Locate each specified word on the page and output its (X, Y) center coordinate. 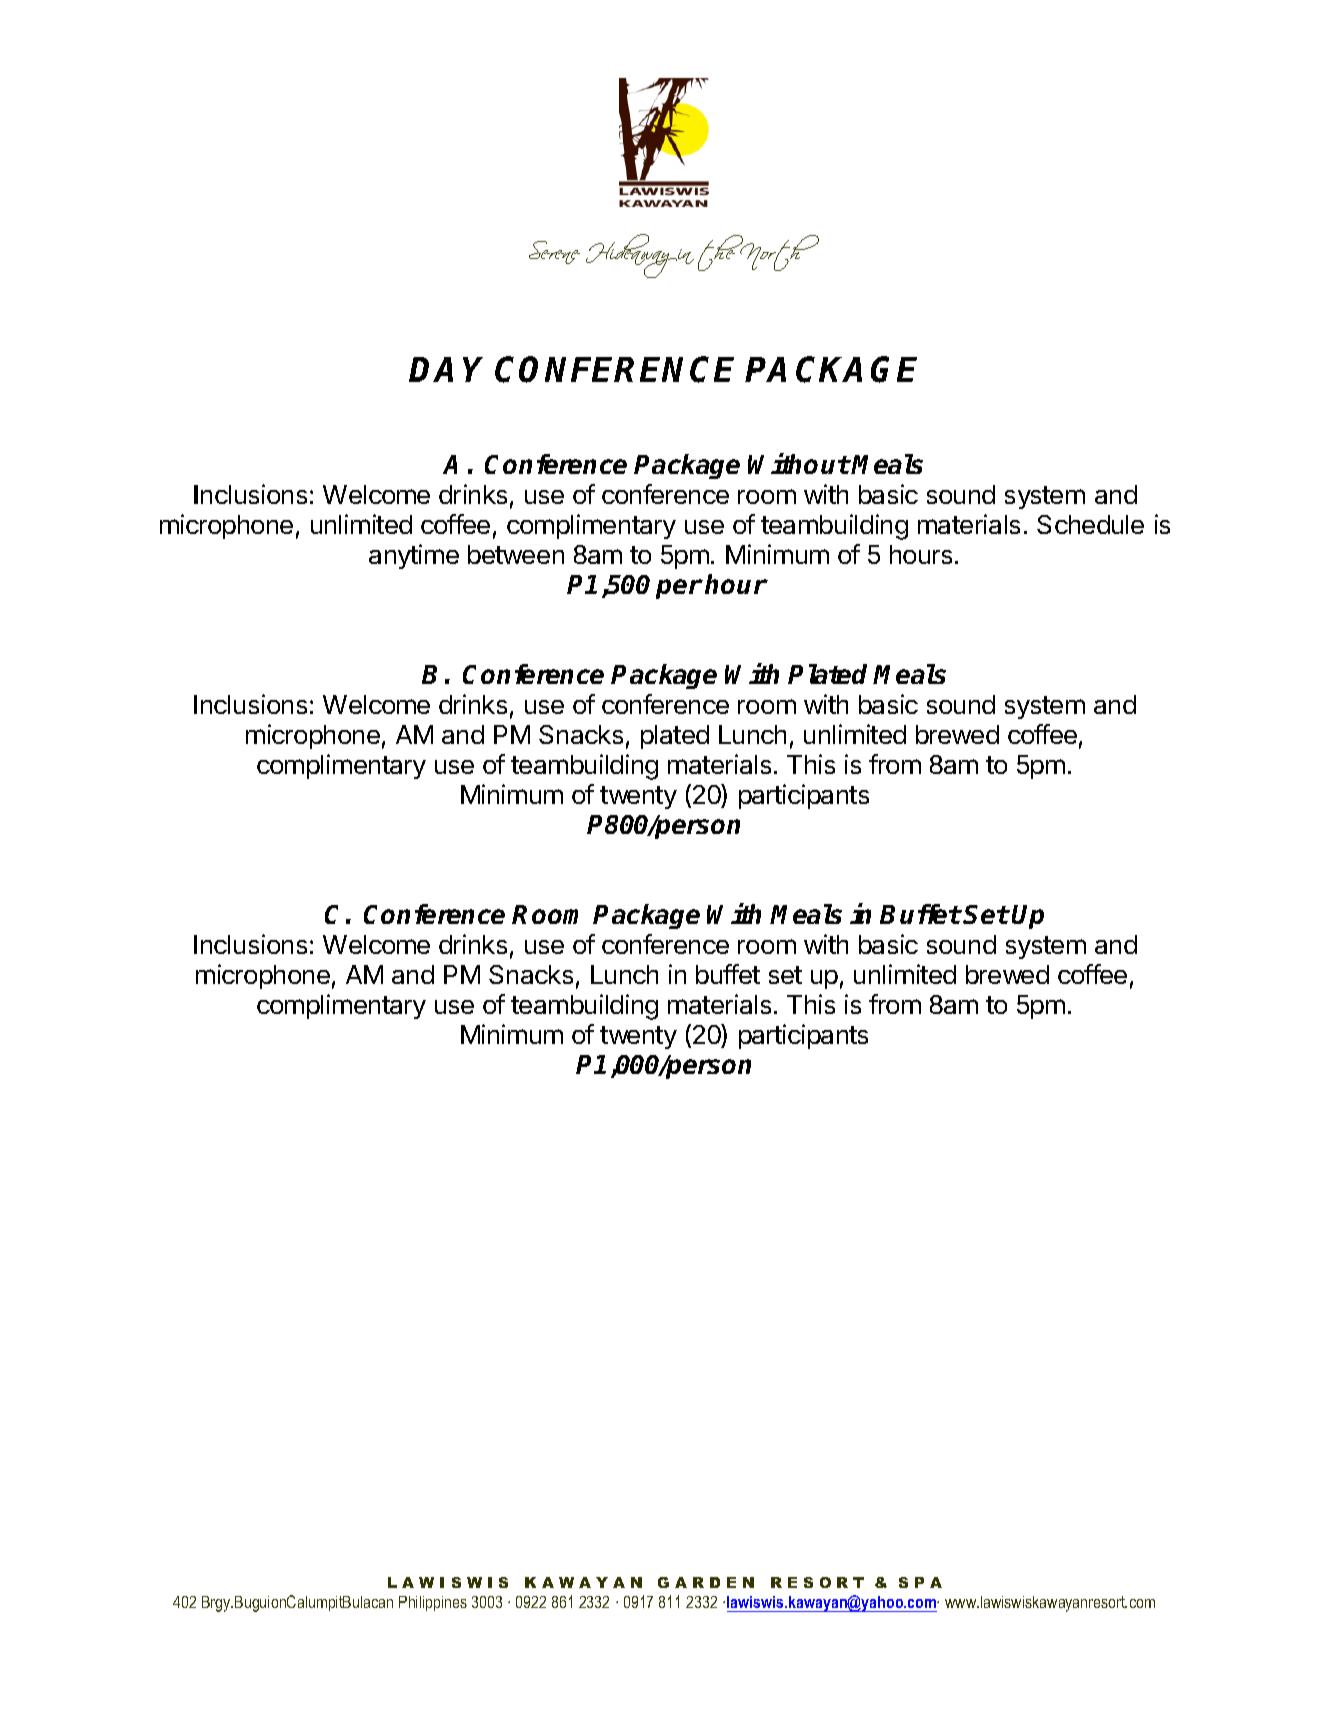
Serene (554, 252)
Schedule (1090, 524)
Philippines (433, 1603)
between (516, 554)
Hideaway (631, 256)
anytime (414, 556)
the (722, 253)
